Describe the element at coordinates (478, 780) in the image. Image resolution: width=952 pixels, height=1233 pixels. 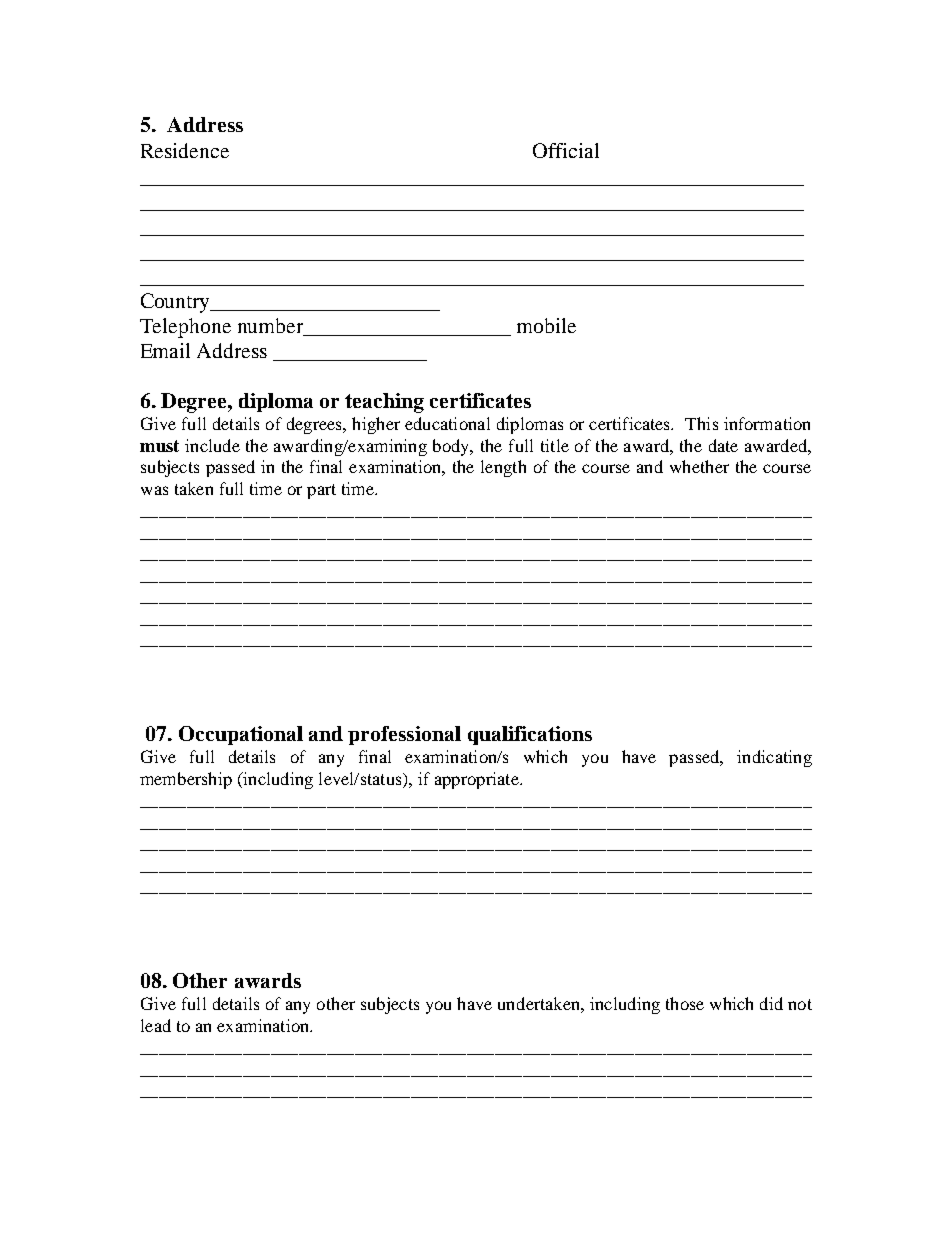
I see `appropriate` at that location.
